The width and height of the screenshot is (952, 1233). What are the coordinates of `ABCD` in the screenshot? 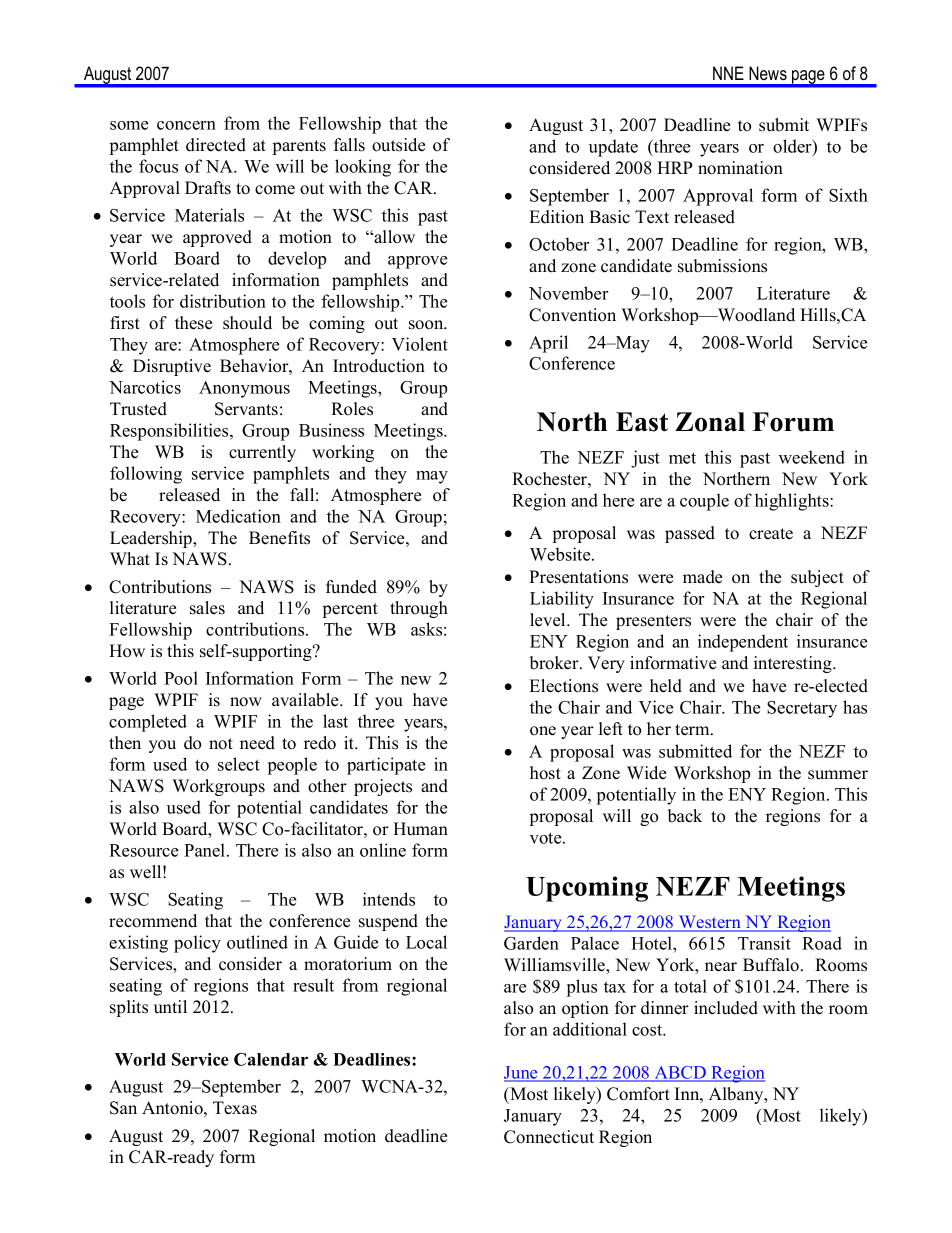 It's located at (680, 1073).
